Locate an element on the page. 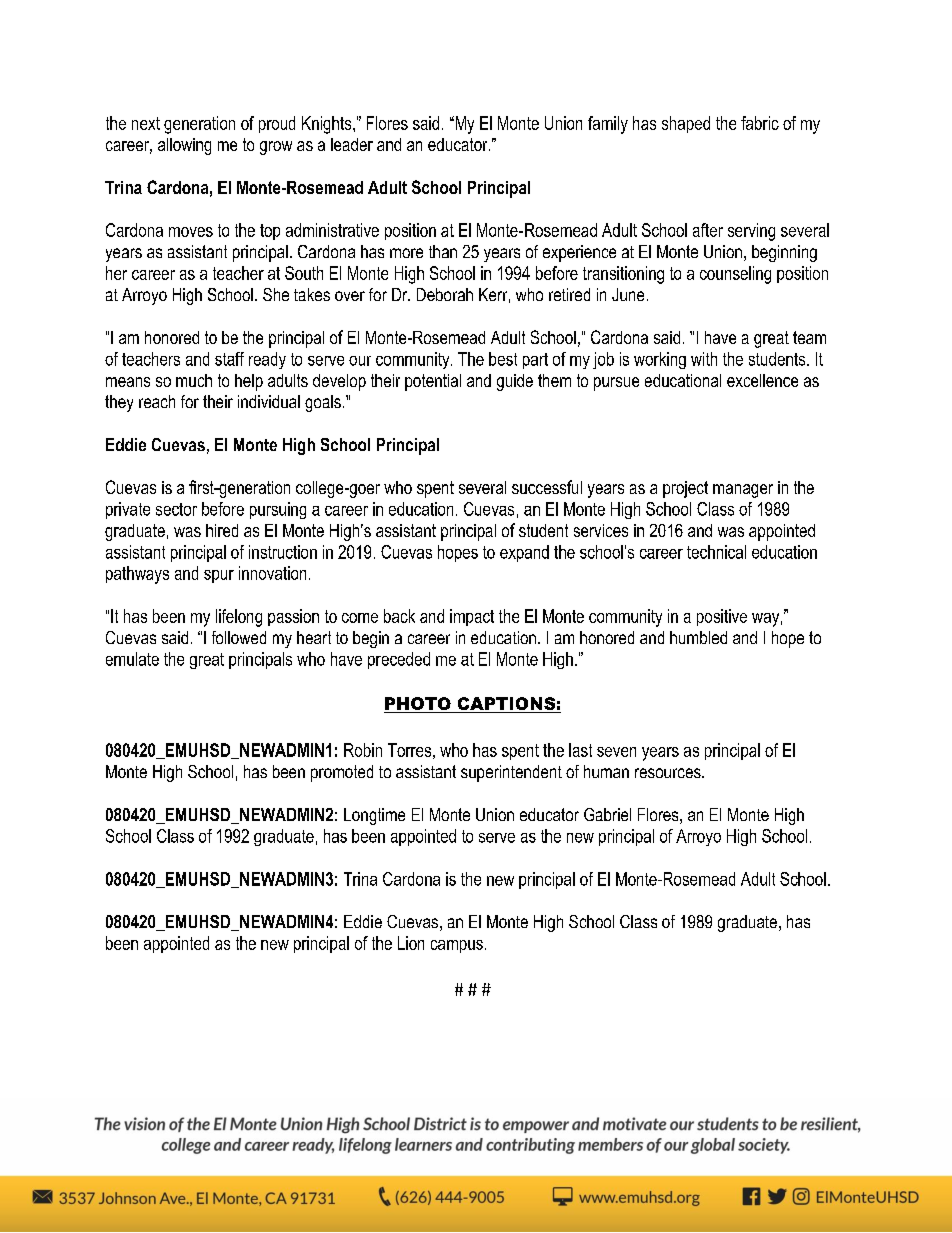 The height and width of the image is (1233, 952). leader is located at coordinates (352, 144).
